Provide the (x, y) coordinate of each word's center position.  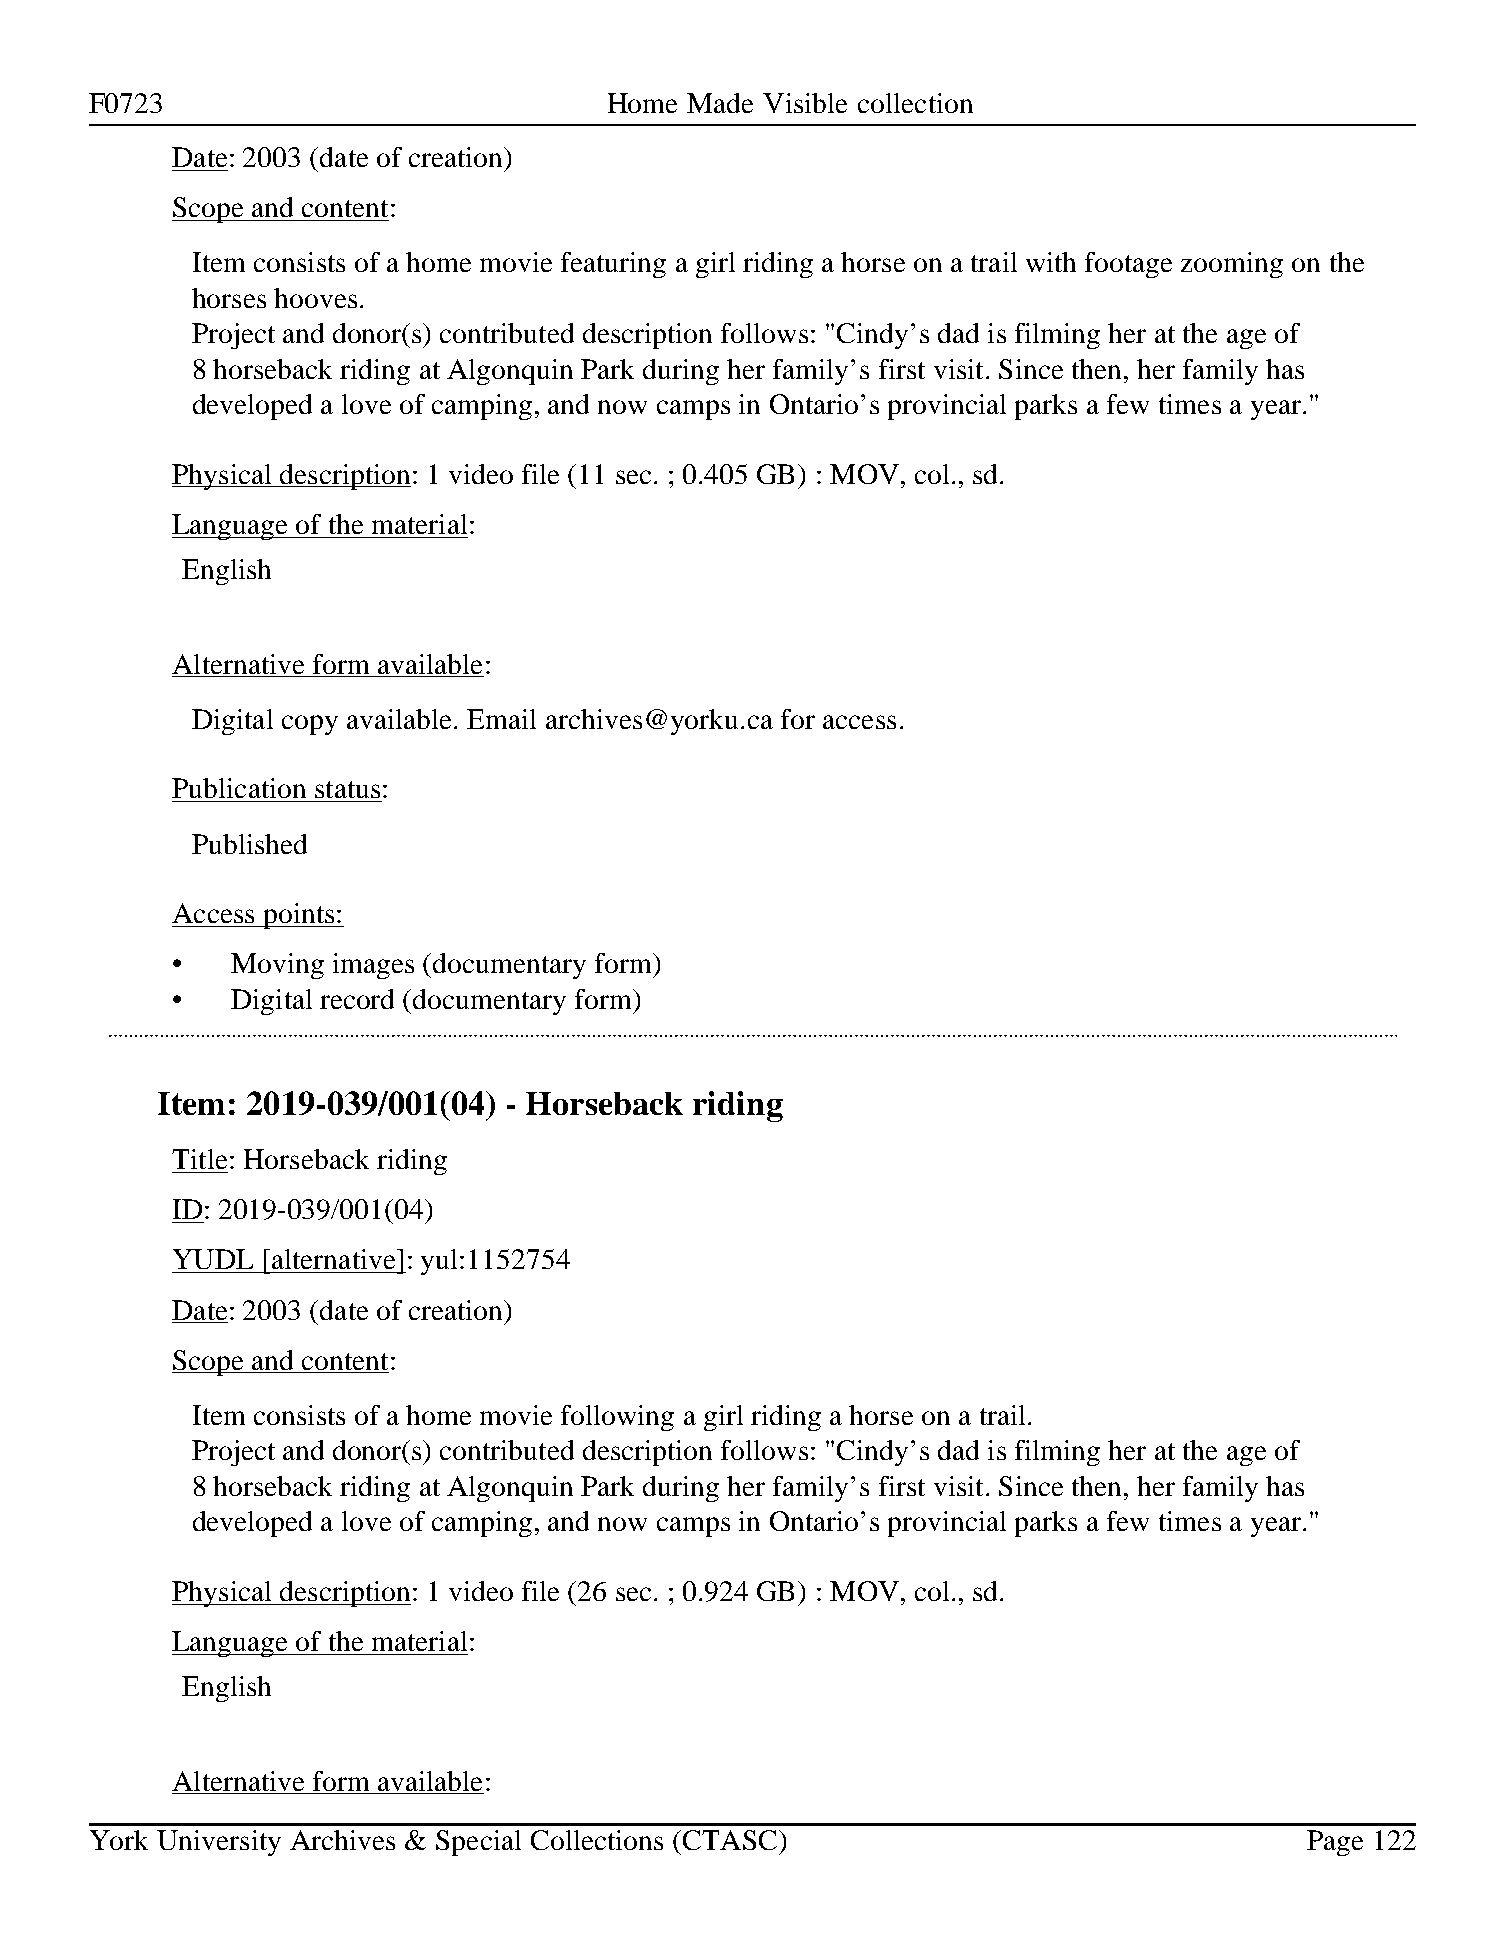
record (357, 999)
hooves (315, 298)
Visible (805, 103)
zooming (1232, 265)
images (373, 966)
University (219, 1843)
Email (501, 719)
